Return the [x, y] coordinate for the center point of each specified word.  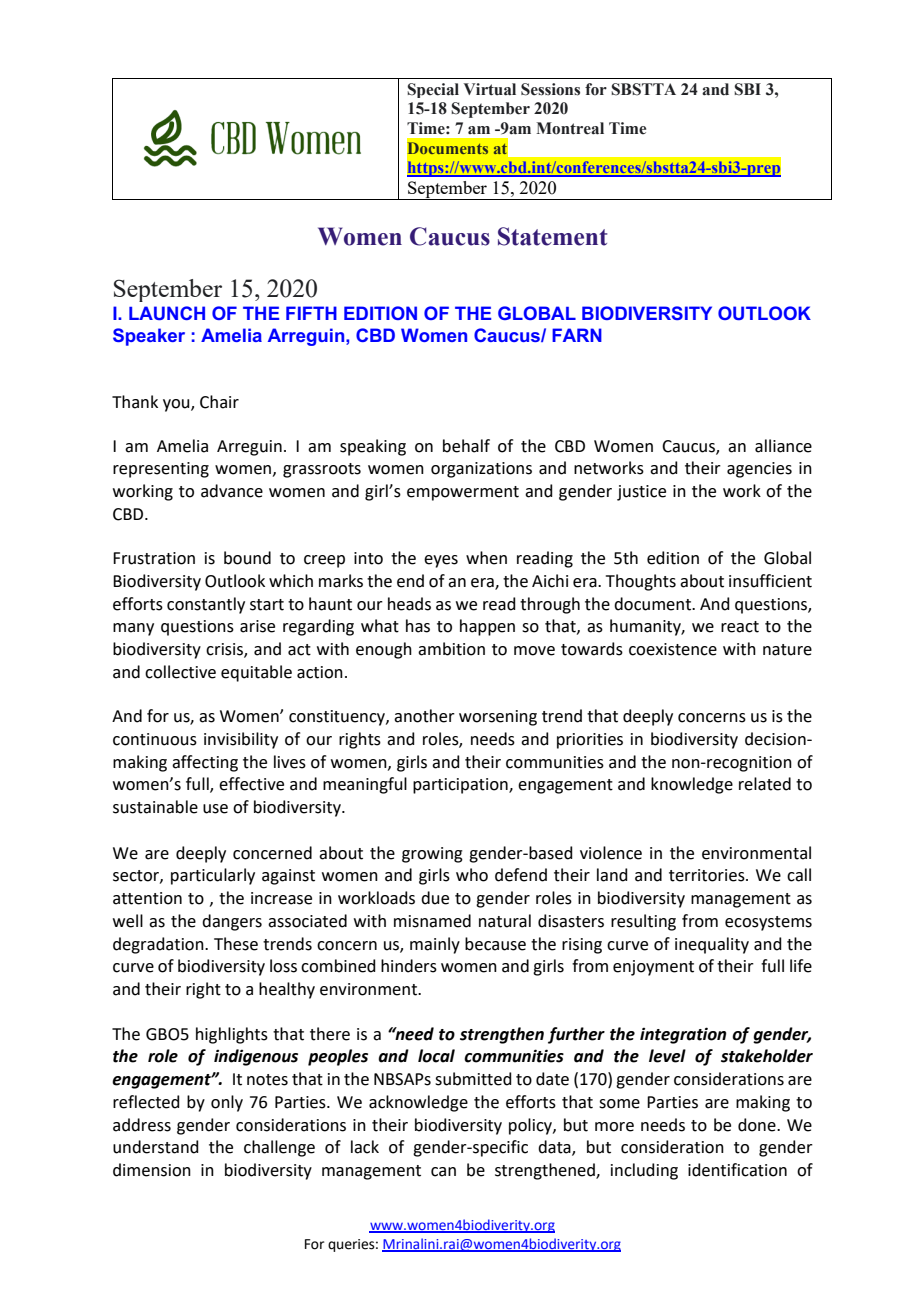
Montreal [570, 128]
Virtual [489, 89]
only [227, 1103]
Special [433, 90]
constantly [206, 605]
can [443, 1172]
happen [487, 627]
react [740, 627]
